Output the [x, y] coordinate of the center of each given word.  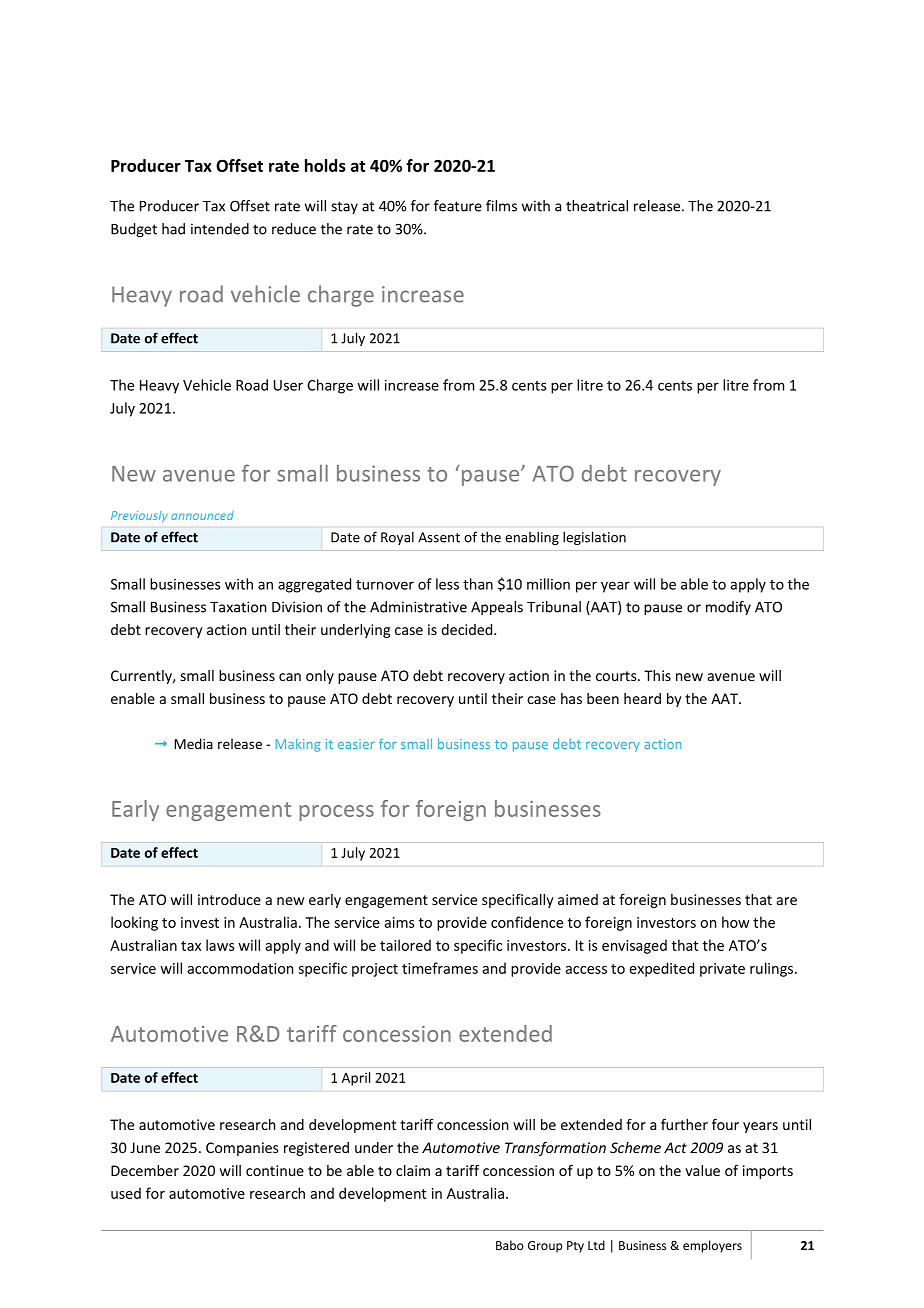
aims [399, 922]
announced [202, 515]
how [736, 922]
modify [728, 608]
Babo [510, 1245]
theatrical [597, 206]
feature [458, 206]
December [145, 1170]
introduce [229, 899]
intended [220, 229]
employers [712, 1246]
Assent [439, 537]
